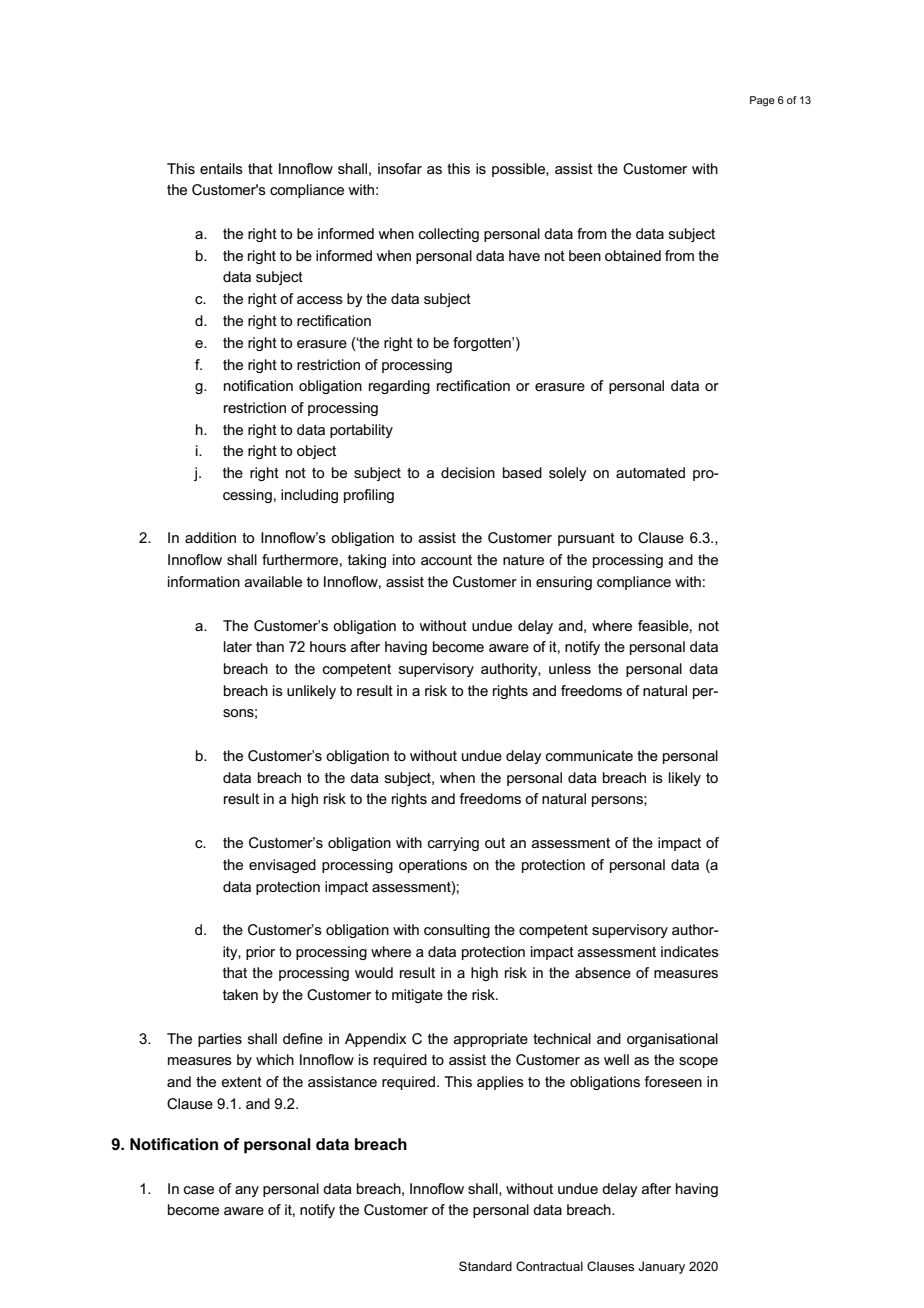 The width and height of the page is (924, 1308). I want to click on any, so click(247, 1191).
